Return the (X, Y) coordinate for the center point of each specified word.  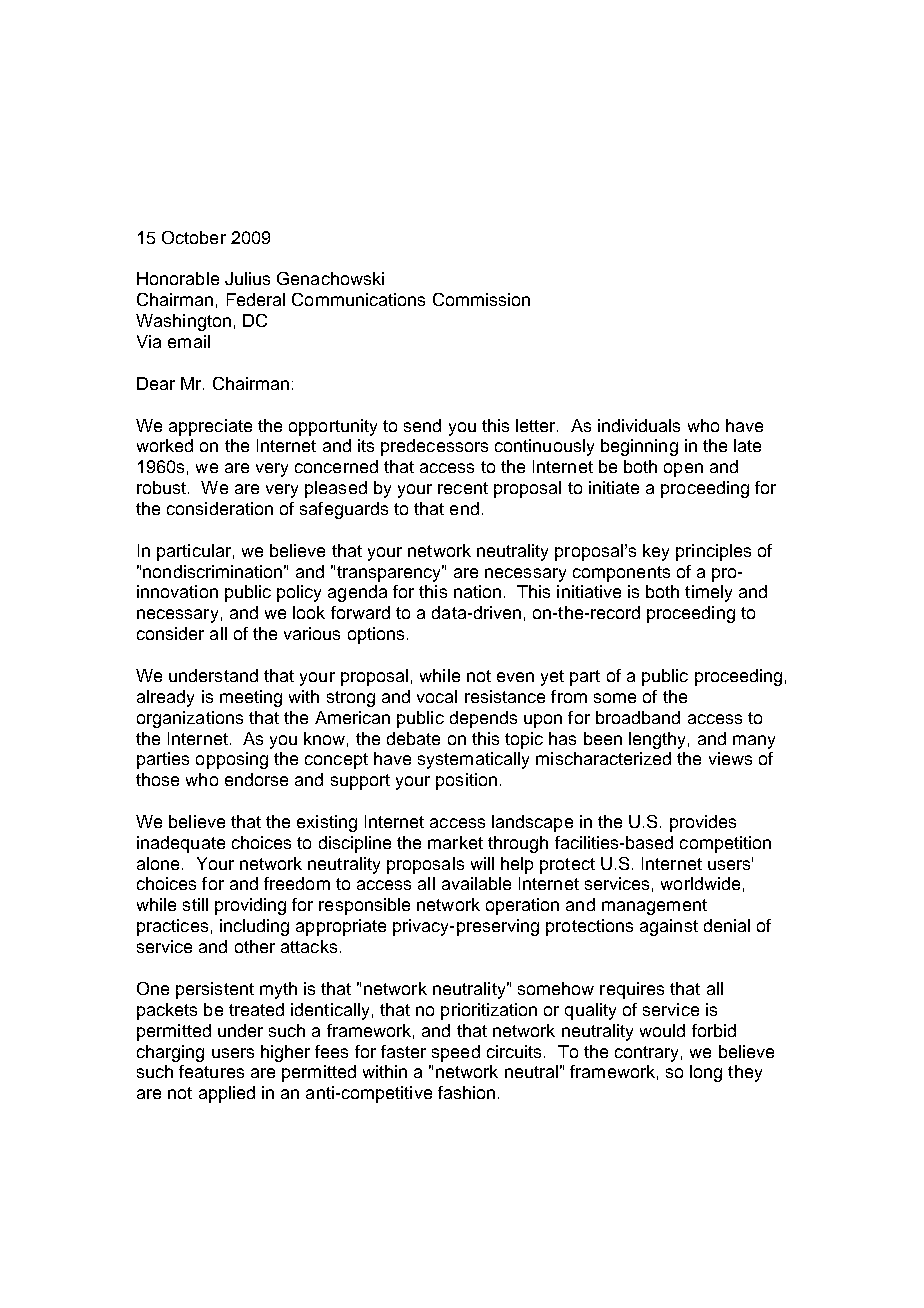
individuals (639, 425)
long (706, 1073)
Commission (481, 299)
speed (456, 1053)
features (211, 1071)
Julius (247, 278)
